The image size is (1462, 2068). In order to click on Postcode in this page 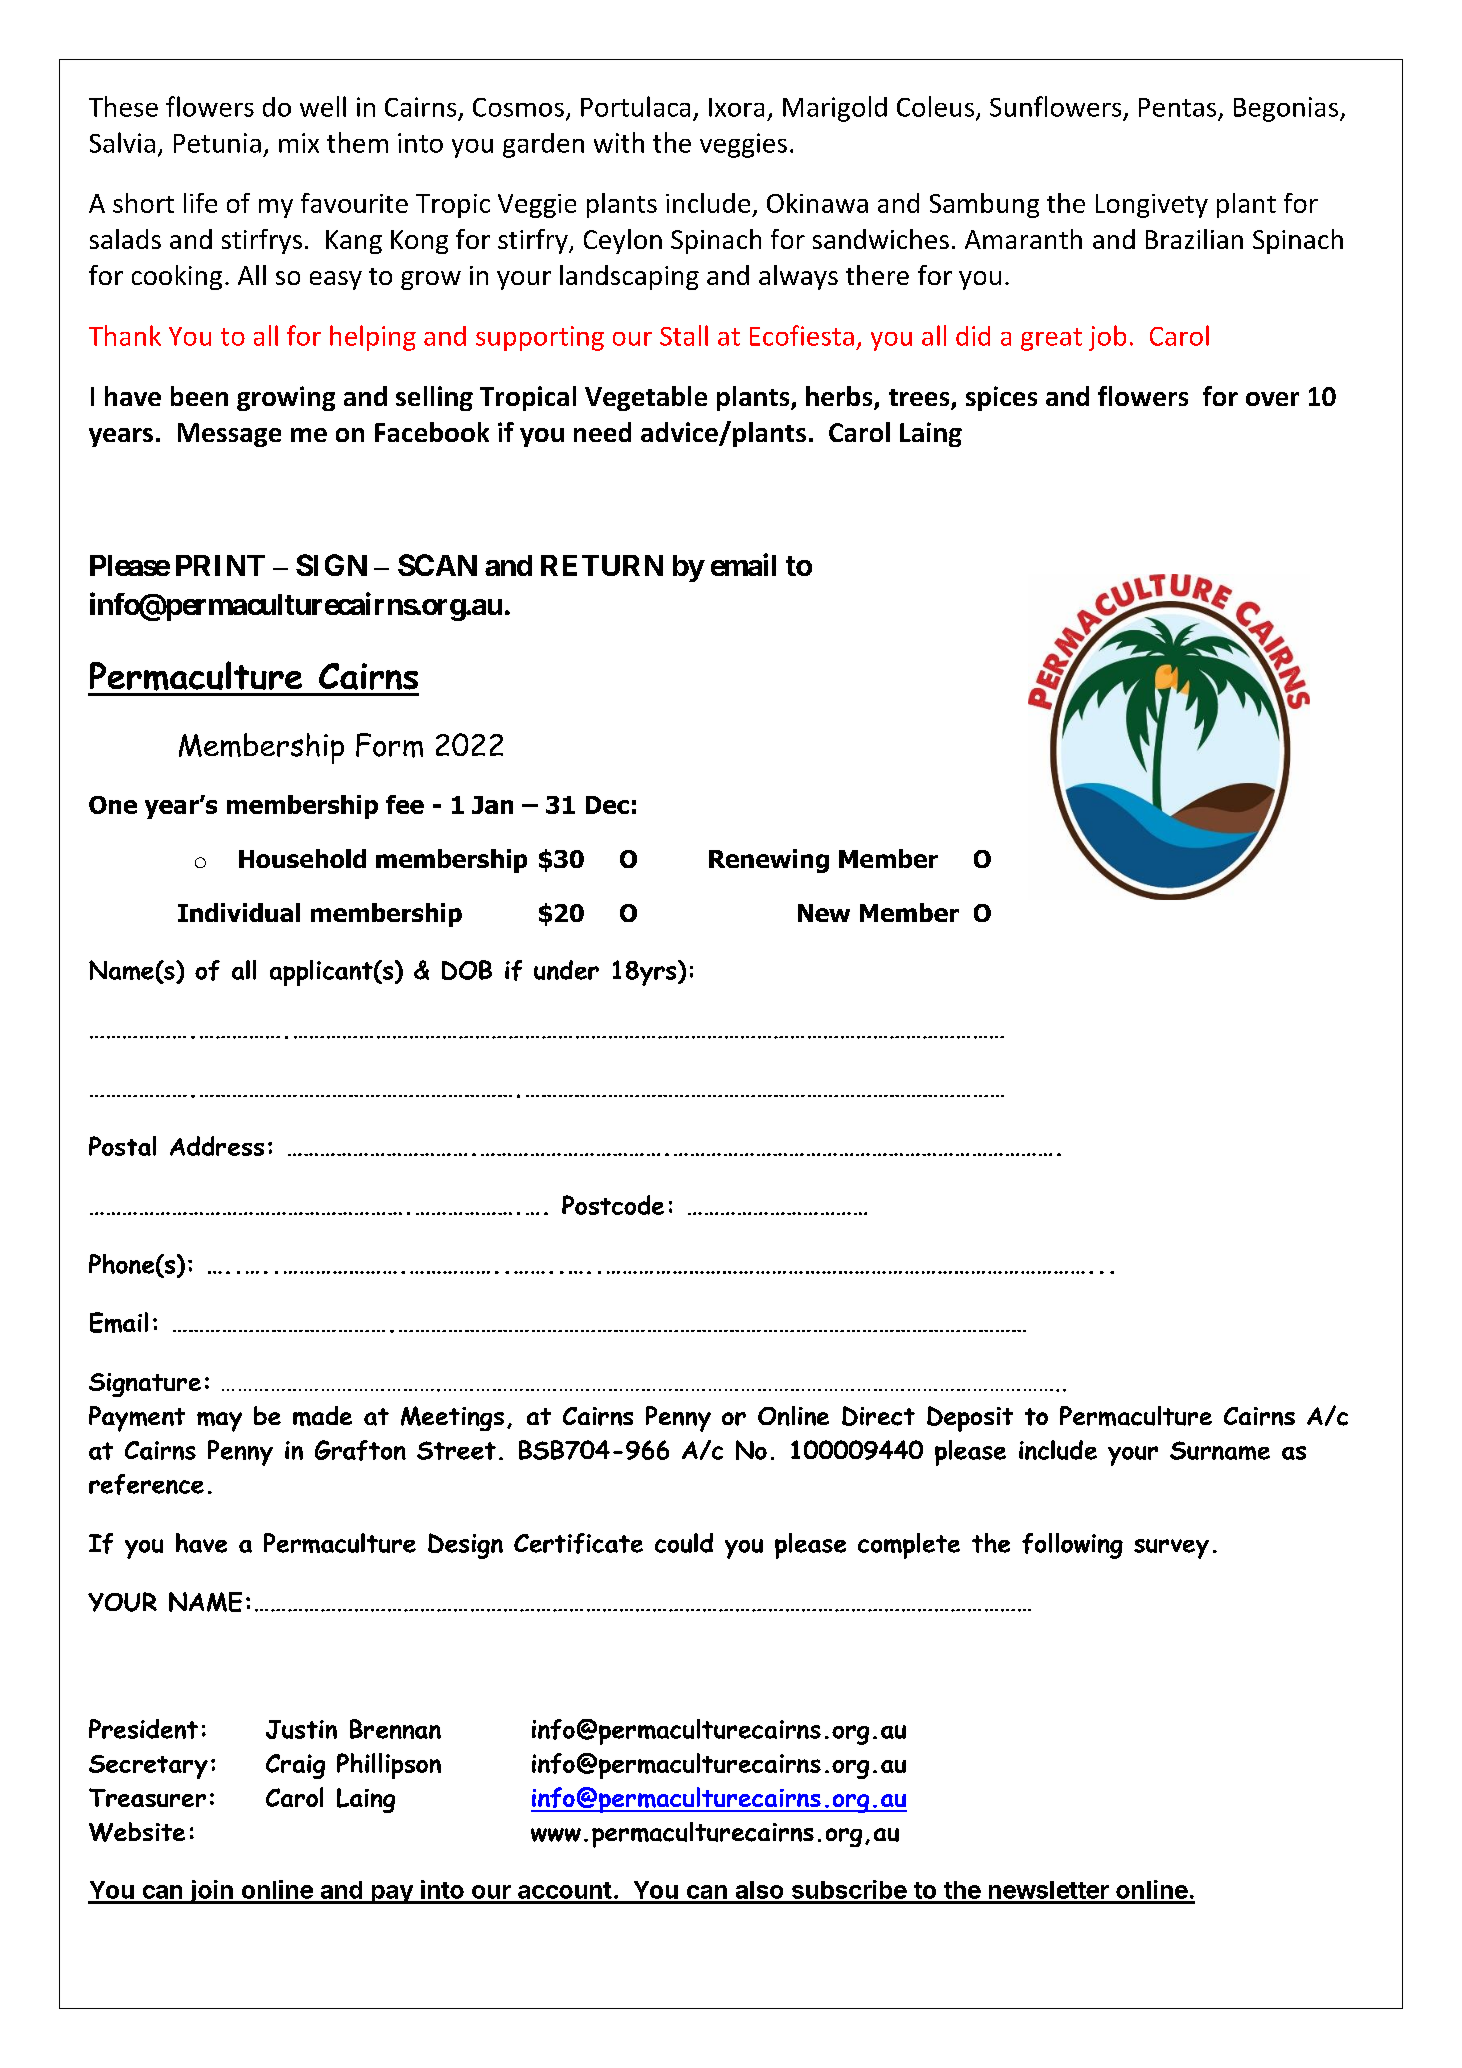, I will do `click(613, 1205)`.
